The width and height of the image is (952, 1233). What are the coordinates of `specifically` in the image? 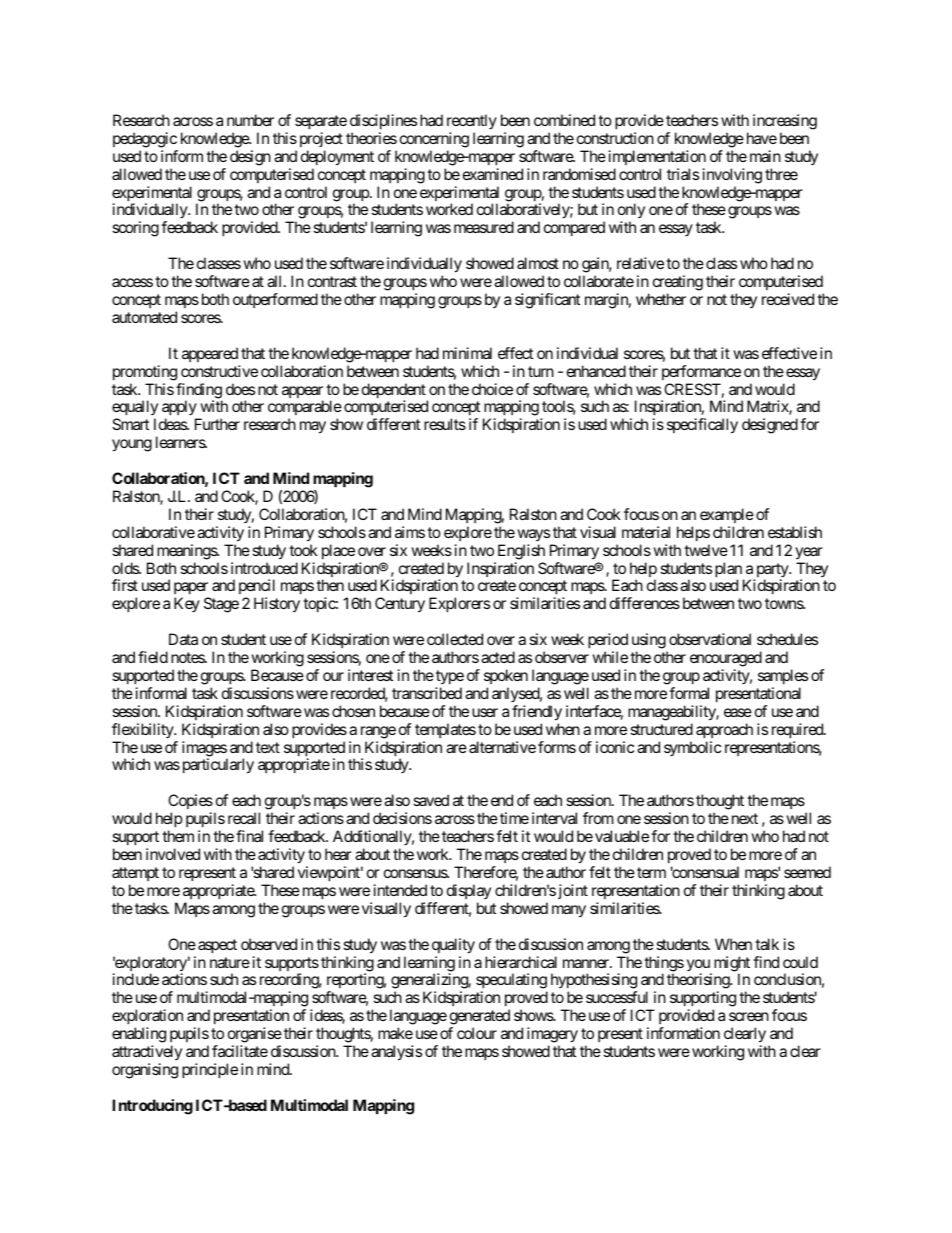 It's located at (702, 426).
